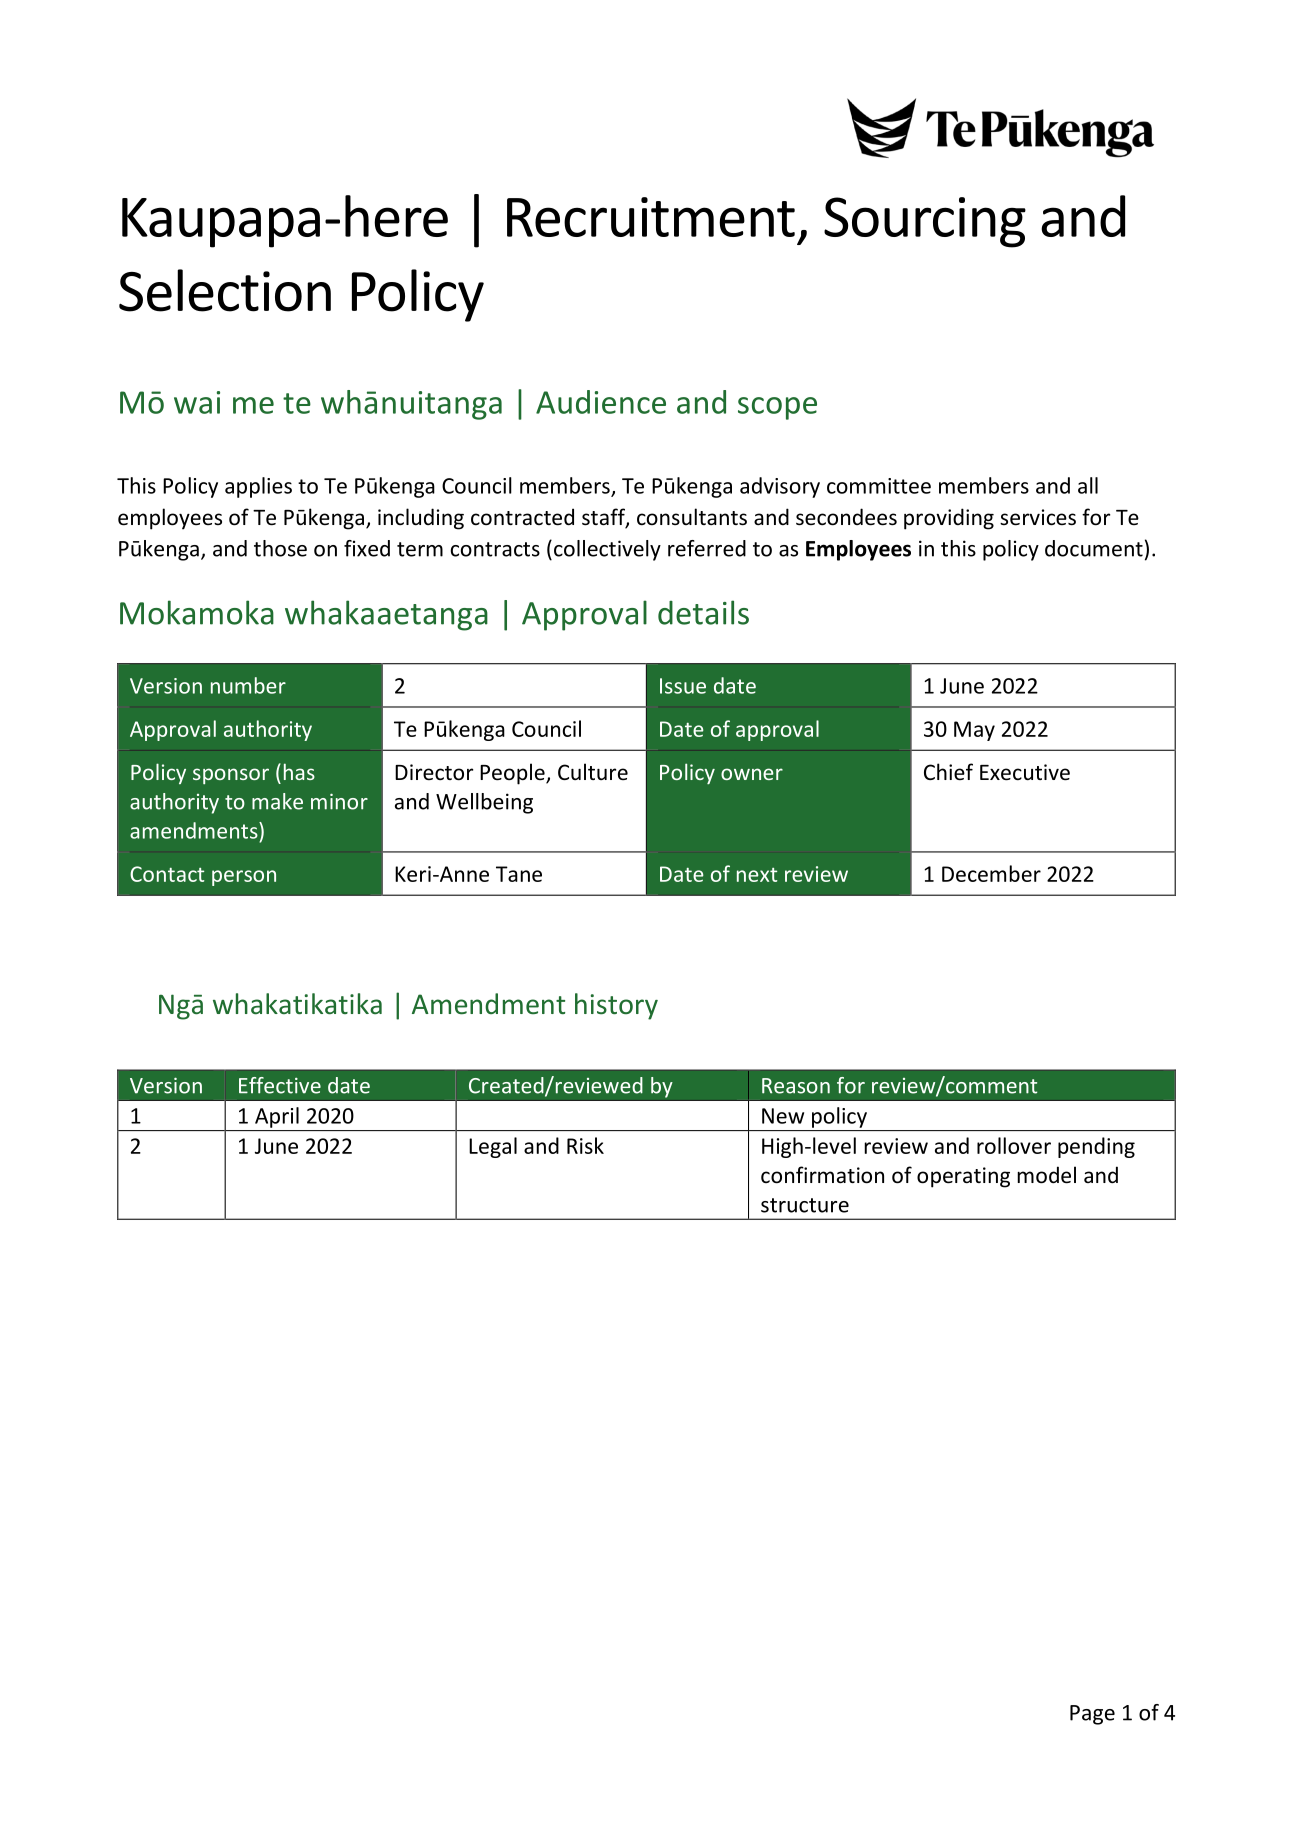  I want to click on April, so click(277, 1117).
